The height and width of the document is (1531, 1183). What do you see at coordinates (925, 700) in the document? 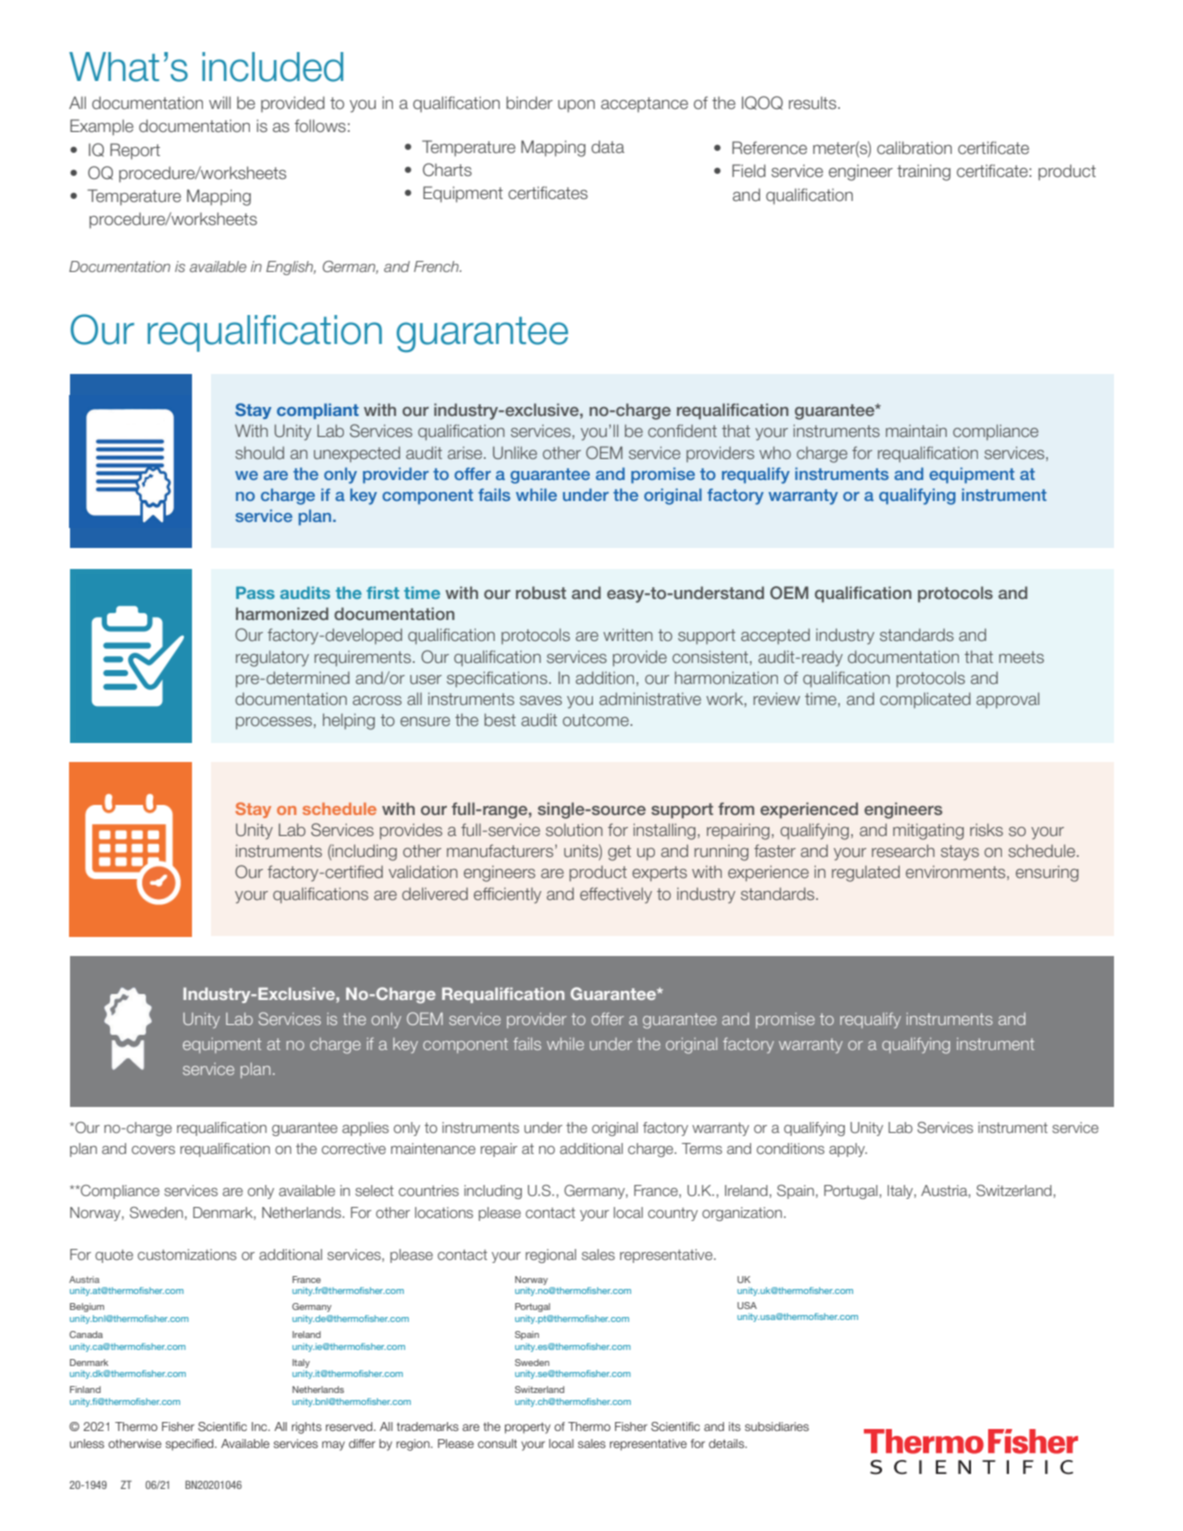
I see `complicated` at bounding box center [925, 700].
